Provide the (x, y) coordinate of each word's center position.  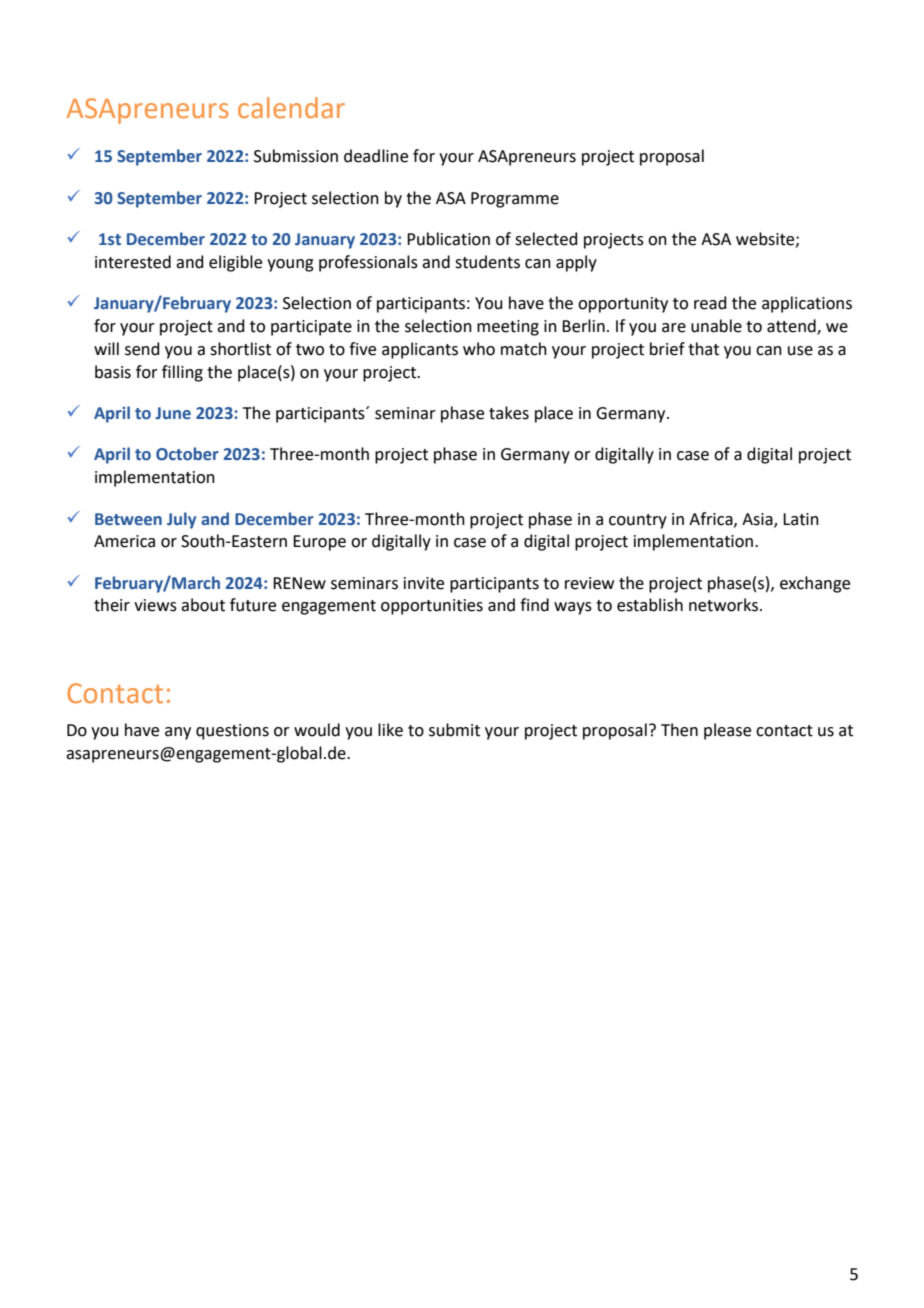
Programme (515, 200)
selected (546, 239)
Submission (296, 156)
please (727, 731)
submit (454, 730)
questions (232, 732)
